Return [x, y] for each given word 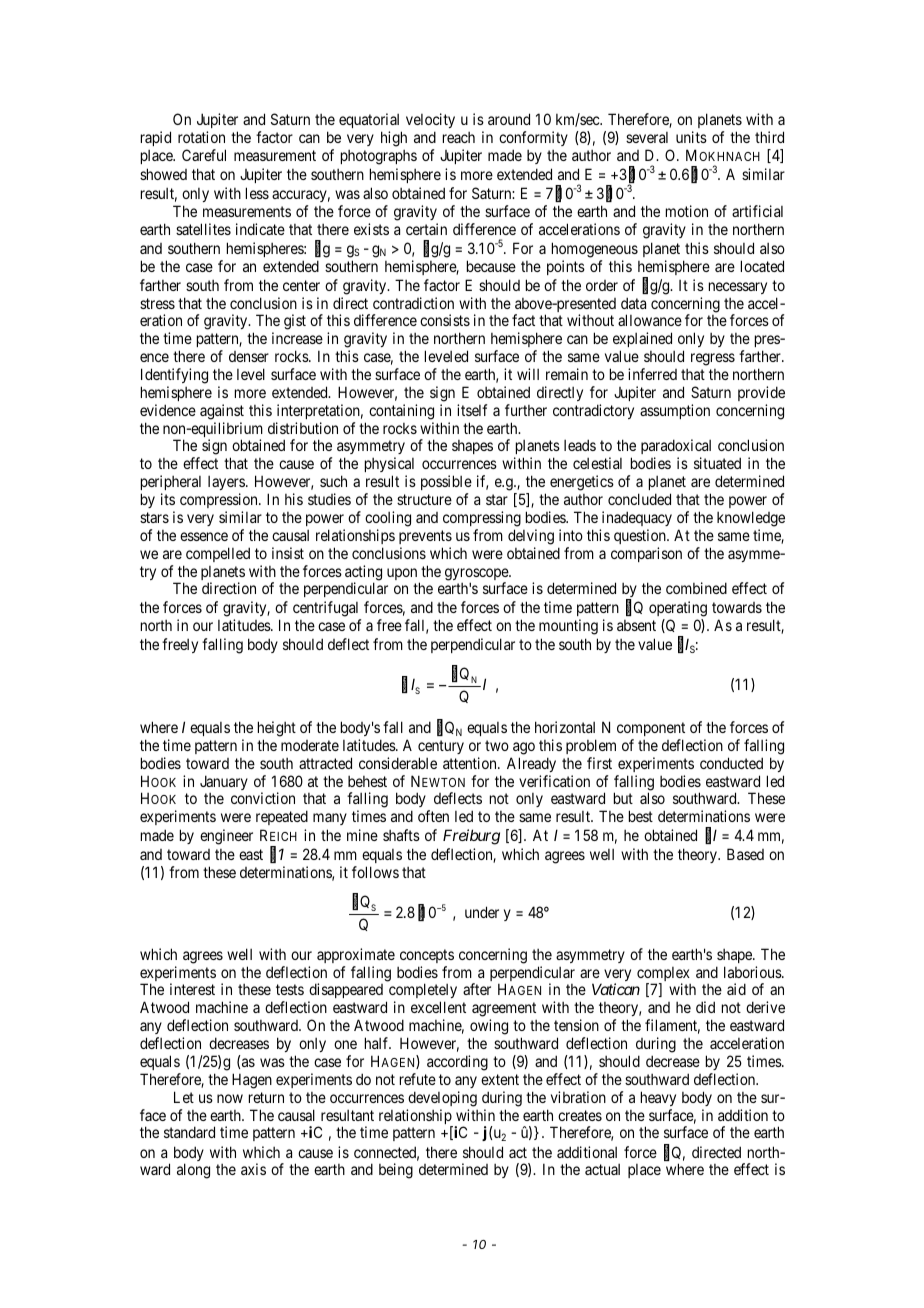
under [482, 912]
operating [678, 610]
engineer [226, 837]
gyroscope [477, 575]
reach [459, 137]
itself [472, 410]
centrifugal [327, 610]
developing [442, 1099]
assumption [675, 411]
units [691, 137]
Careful [204, 155]
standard [189, 1132]
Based [745, 854]
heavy [658, 1098]
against [222, 412]
